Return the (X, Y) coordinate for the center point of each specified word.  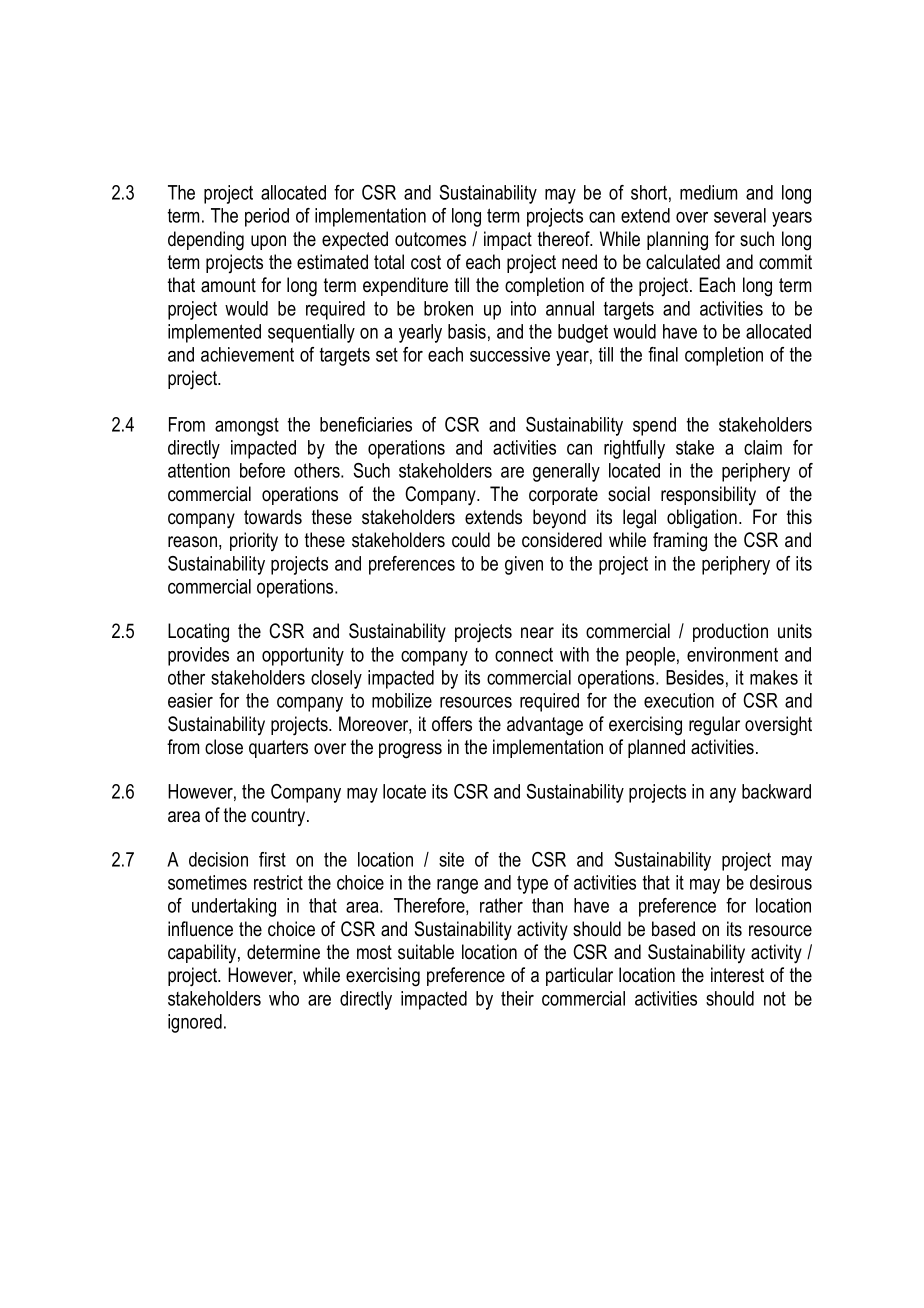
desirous (781, 882)
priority (254, 541)
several (740, 215)
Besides (695, 677)
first (272, 859)
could (471, 540)
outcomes (430, 239)
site (451, 859)
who (284, 998)
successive (510, 354)
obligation (702, 519)
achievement (247, 354)
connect (524, 655)
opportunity (303, 656)
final (663, 354)
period (267, 217)
